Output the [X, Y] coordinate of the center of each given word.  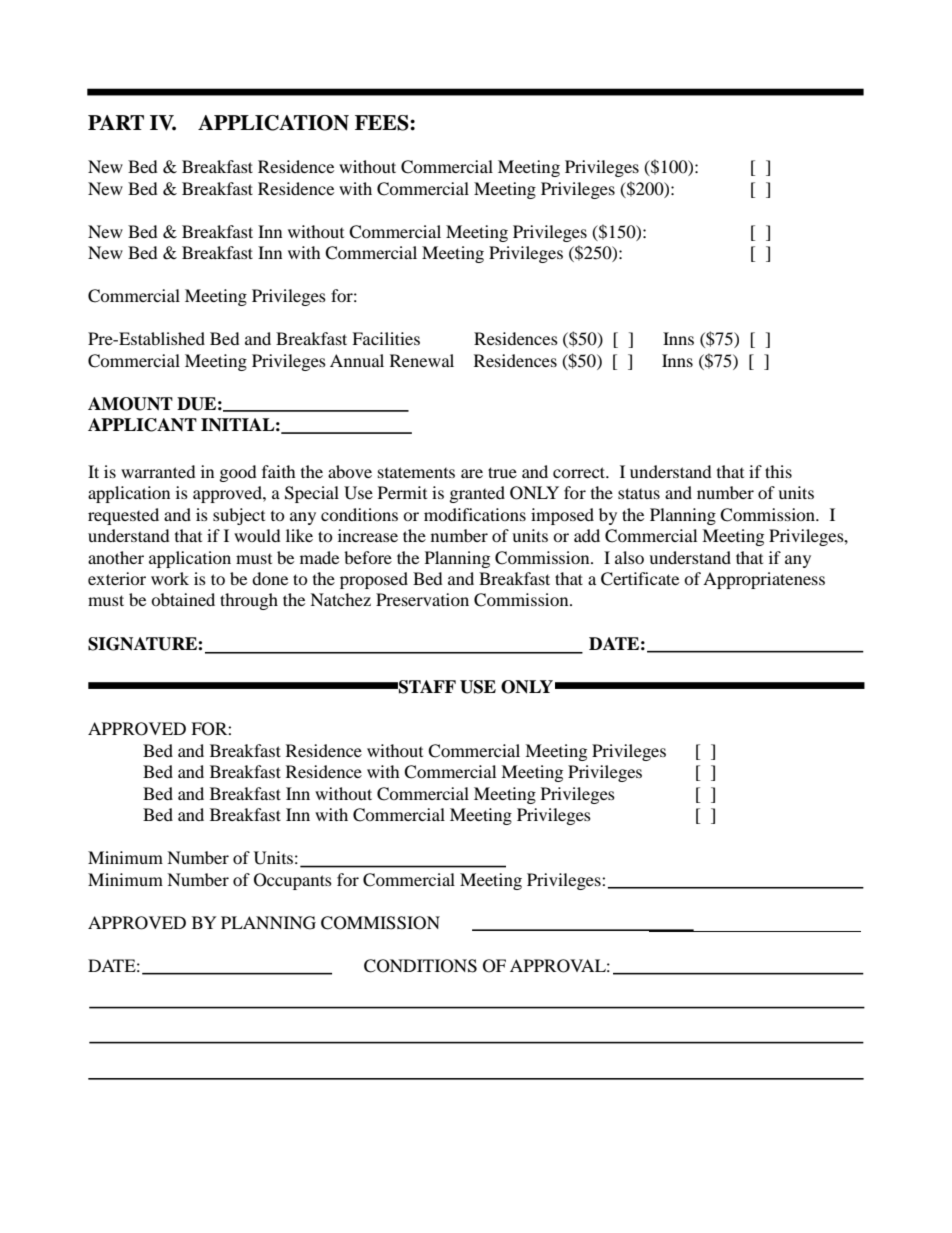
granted [477, 494]
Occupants [293, 881]
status [639, 493]
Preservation [422, 599]
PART [116, 122]
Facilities [386, 338]
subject [239, 516]
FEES [383, 123]
